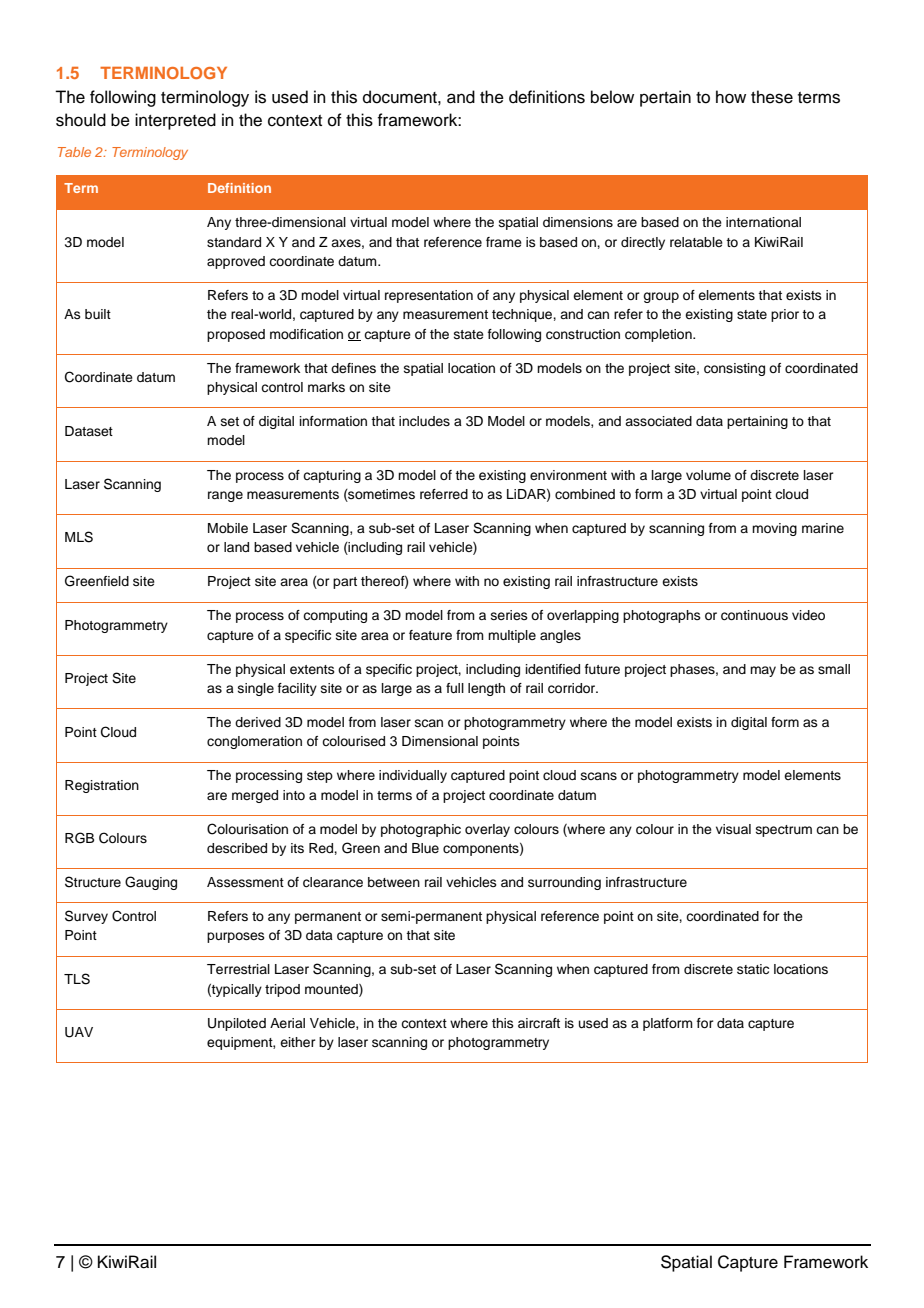 The height and width of the document is (1308, 924). Describe the element at coordinates (774, 529) in the document. I see `moving` at that location.
